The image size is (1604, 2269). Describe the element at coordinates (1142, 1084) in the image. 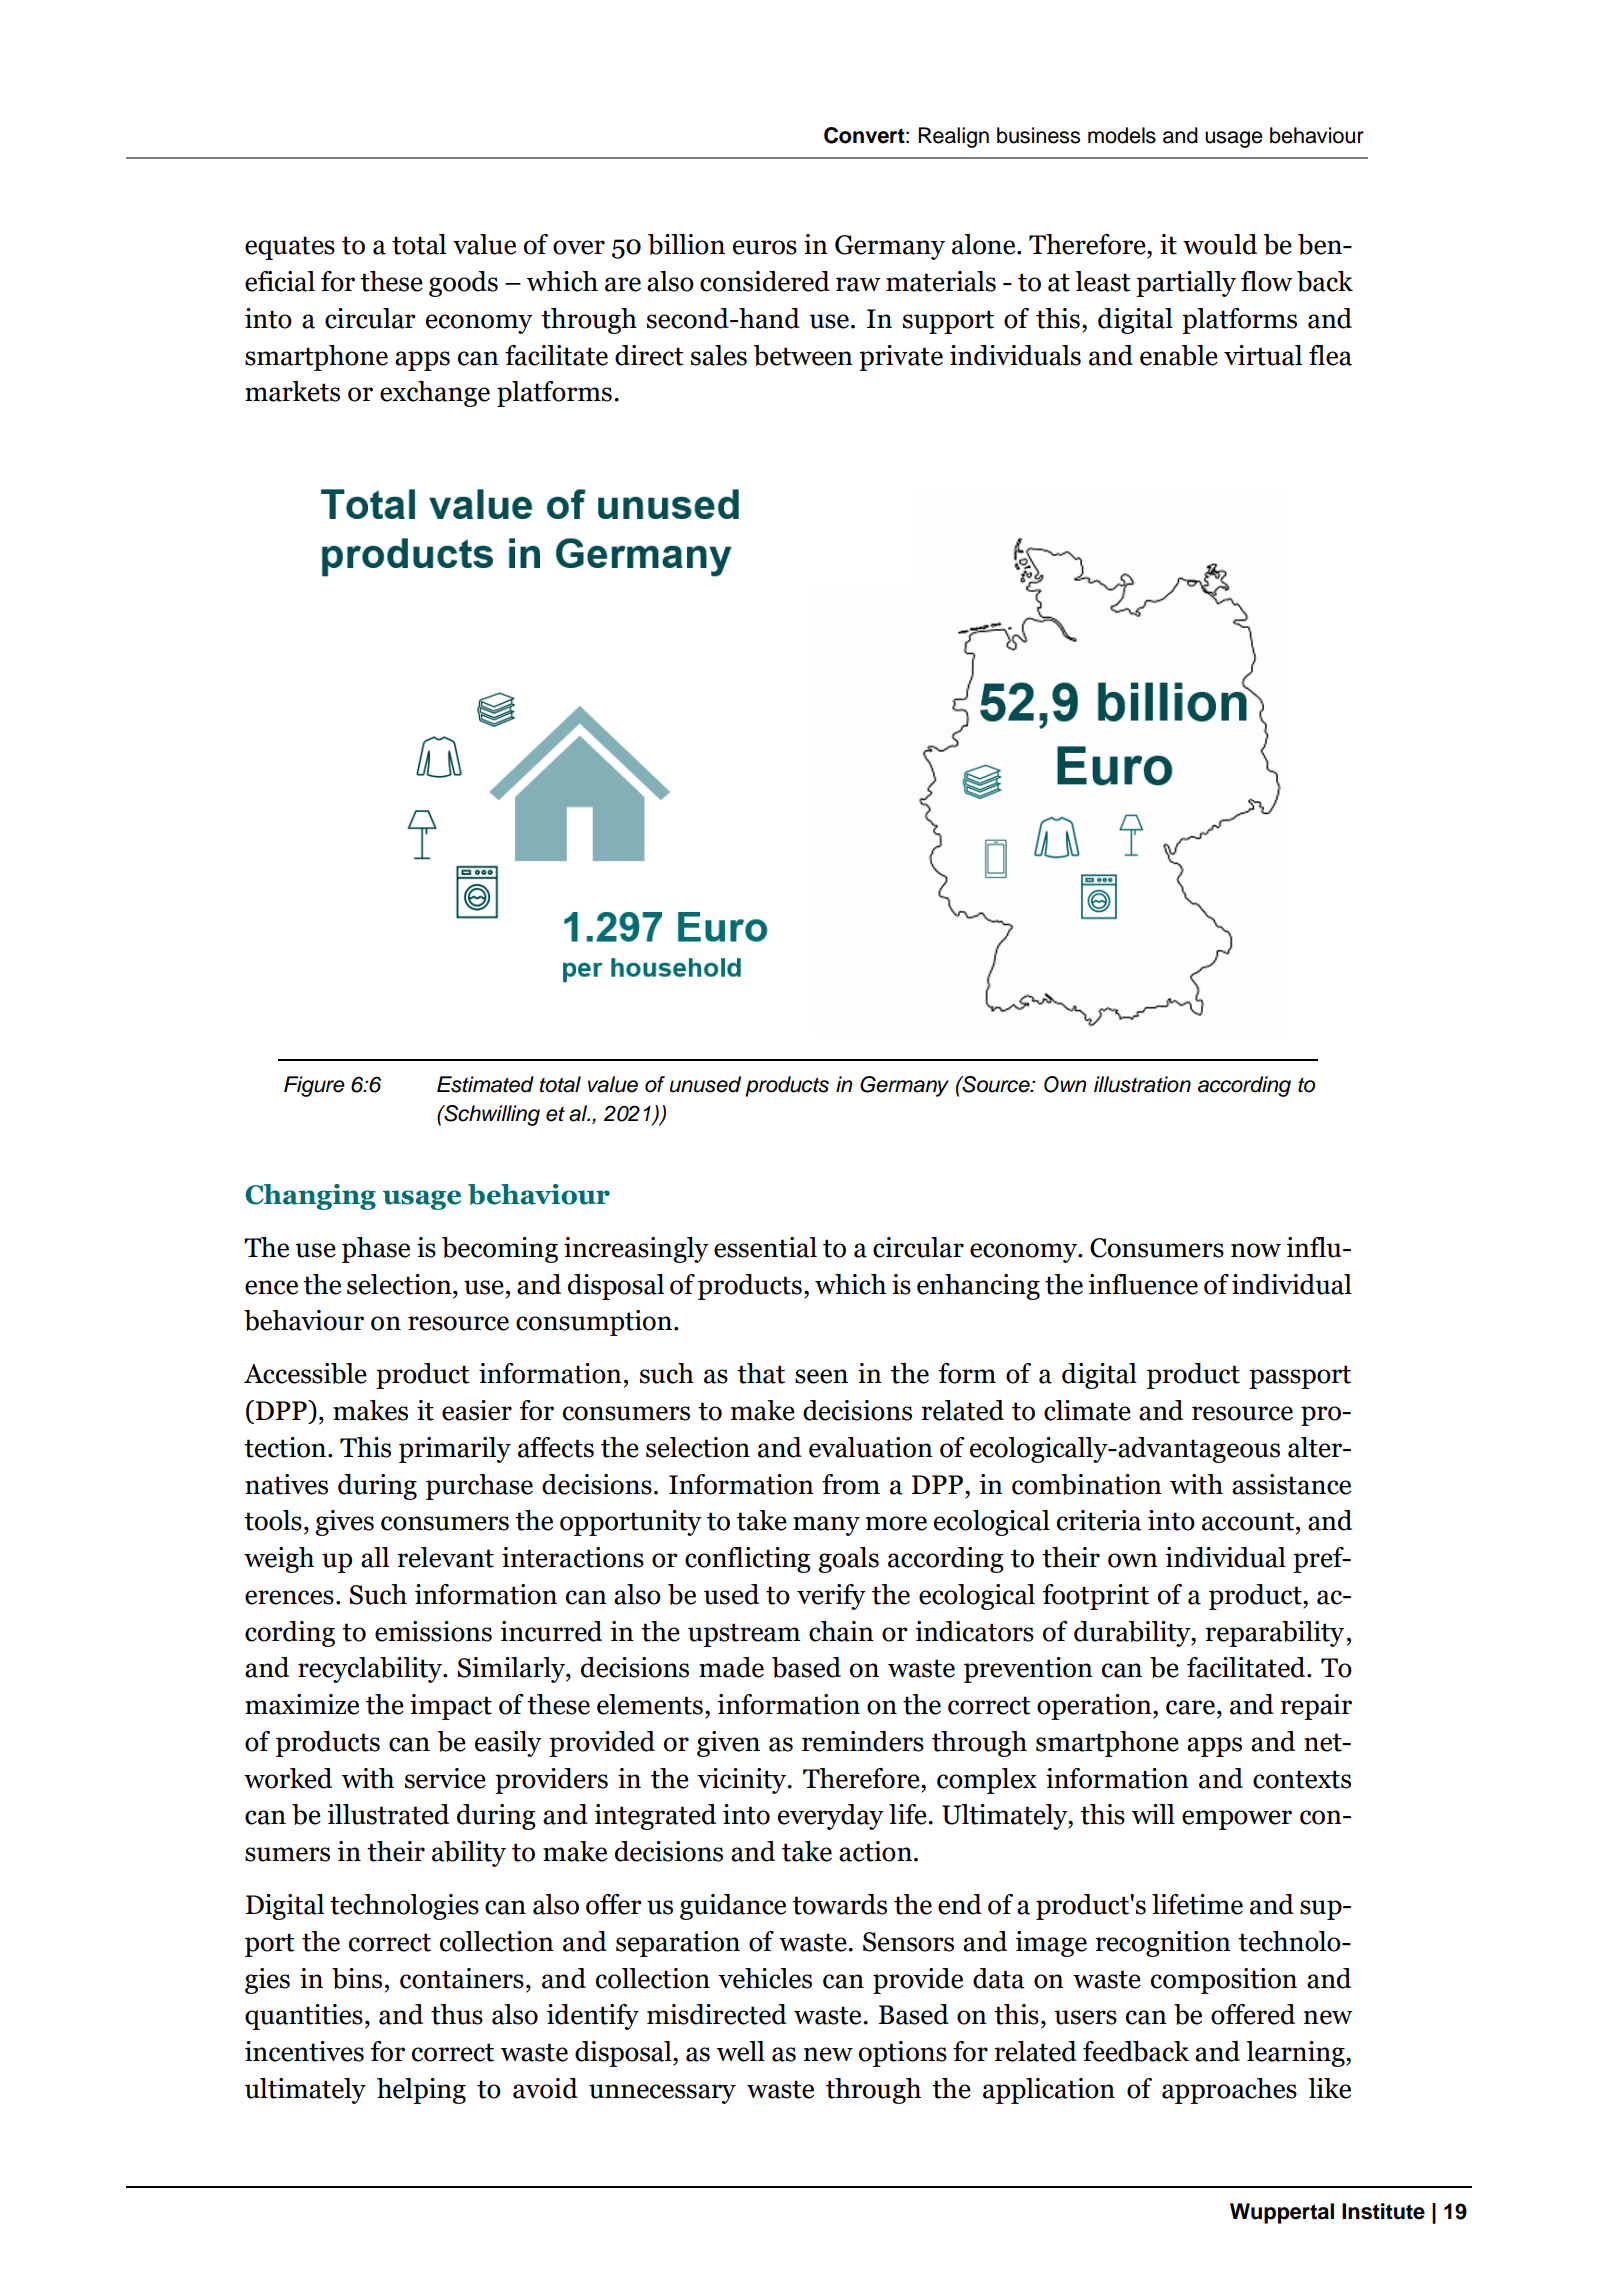

I see `illustration` at that location.
